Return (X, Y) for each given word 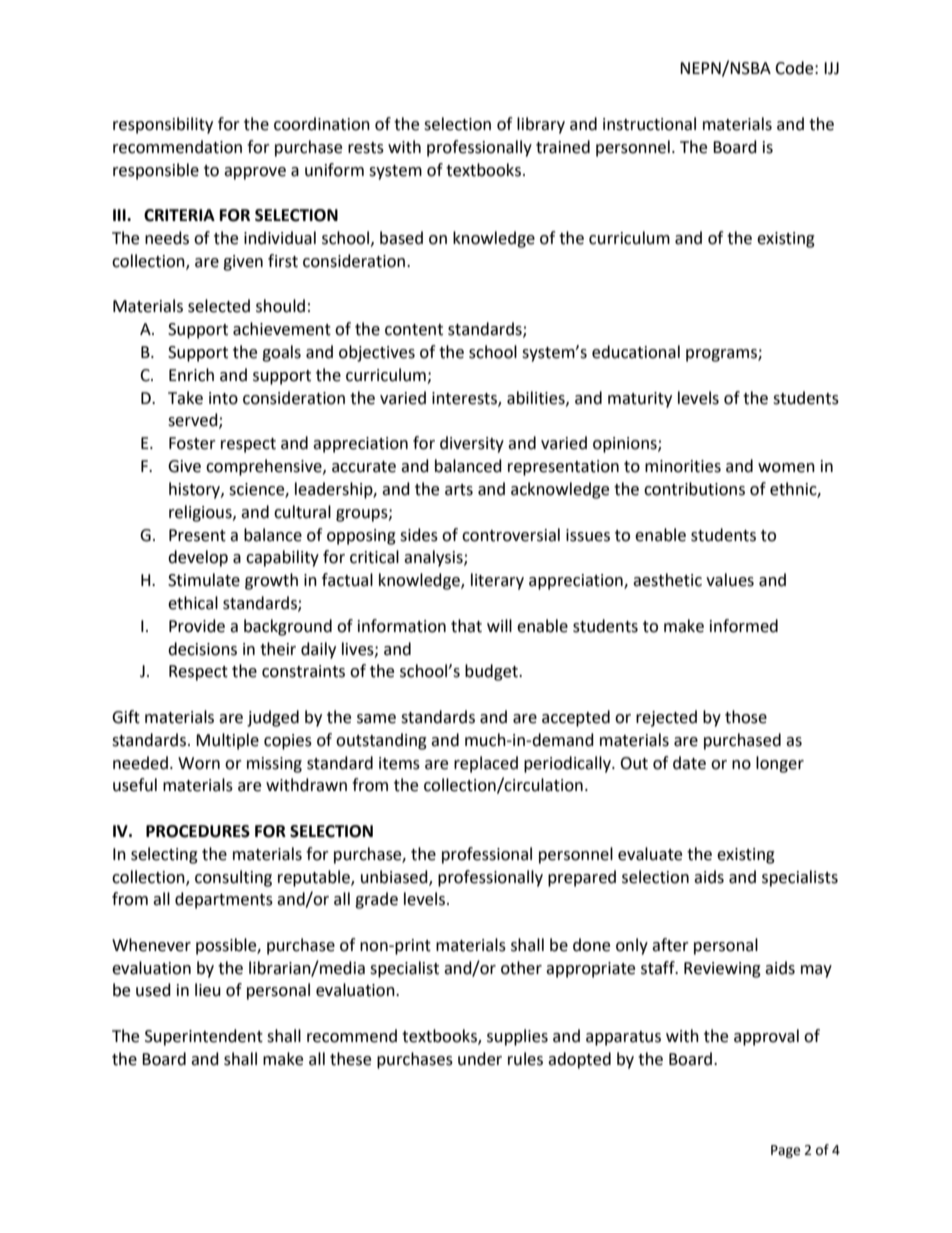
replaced (486, 764)
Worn (199, 763)
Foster (192, 443)
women (786, 468)
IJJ (831, 68)
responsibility (163, 125)
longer (780, 764)
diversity (472, 444)
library (541, 125)
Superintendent (204, 1037)
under (480, 1059)
